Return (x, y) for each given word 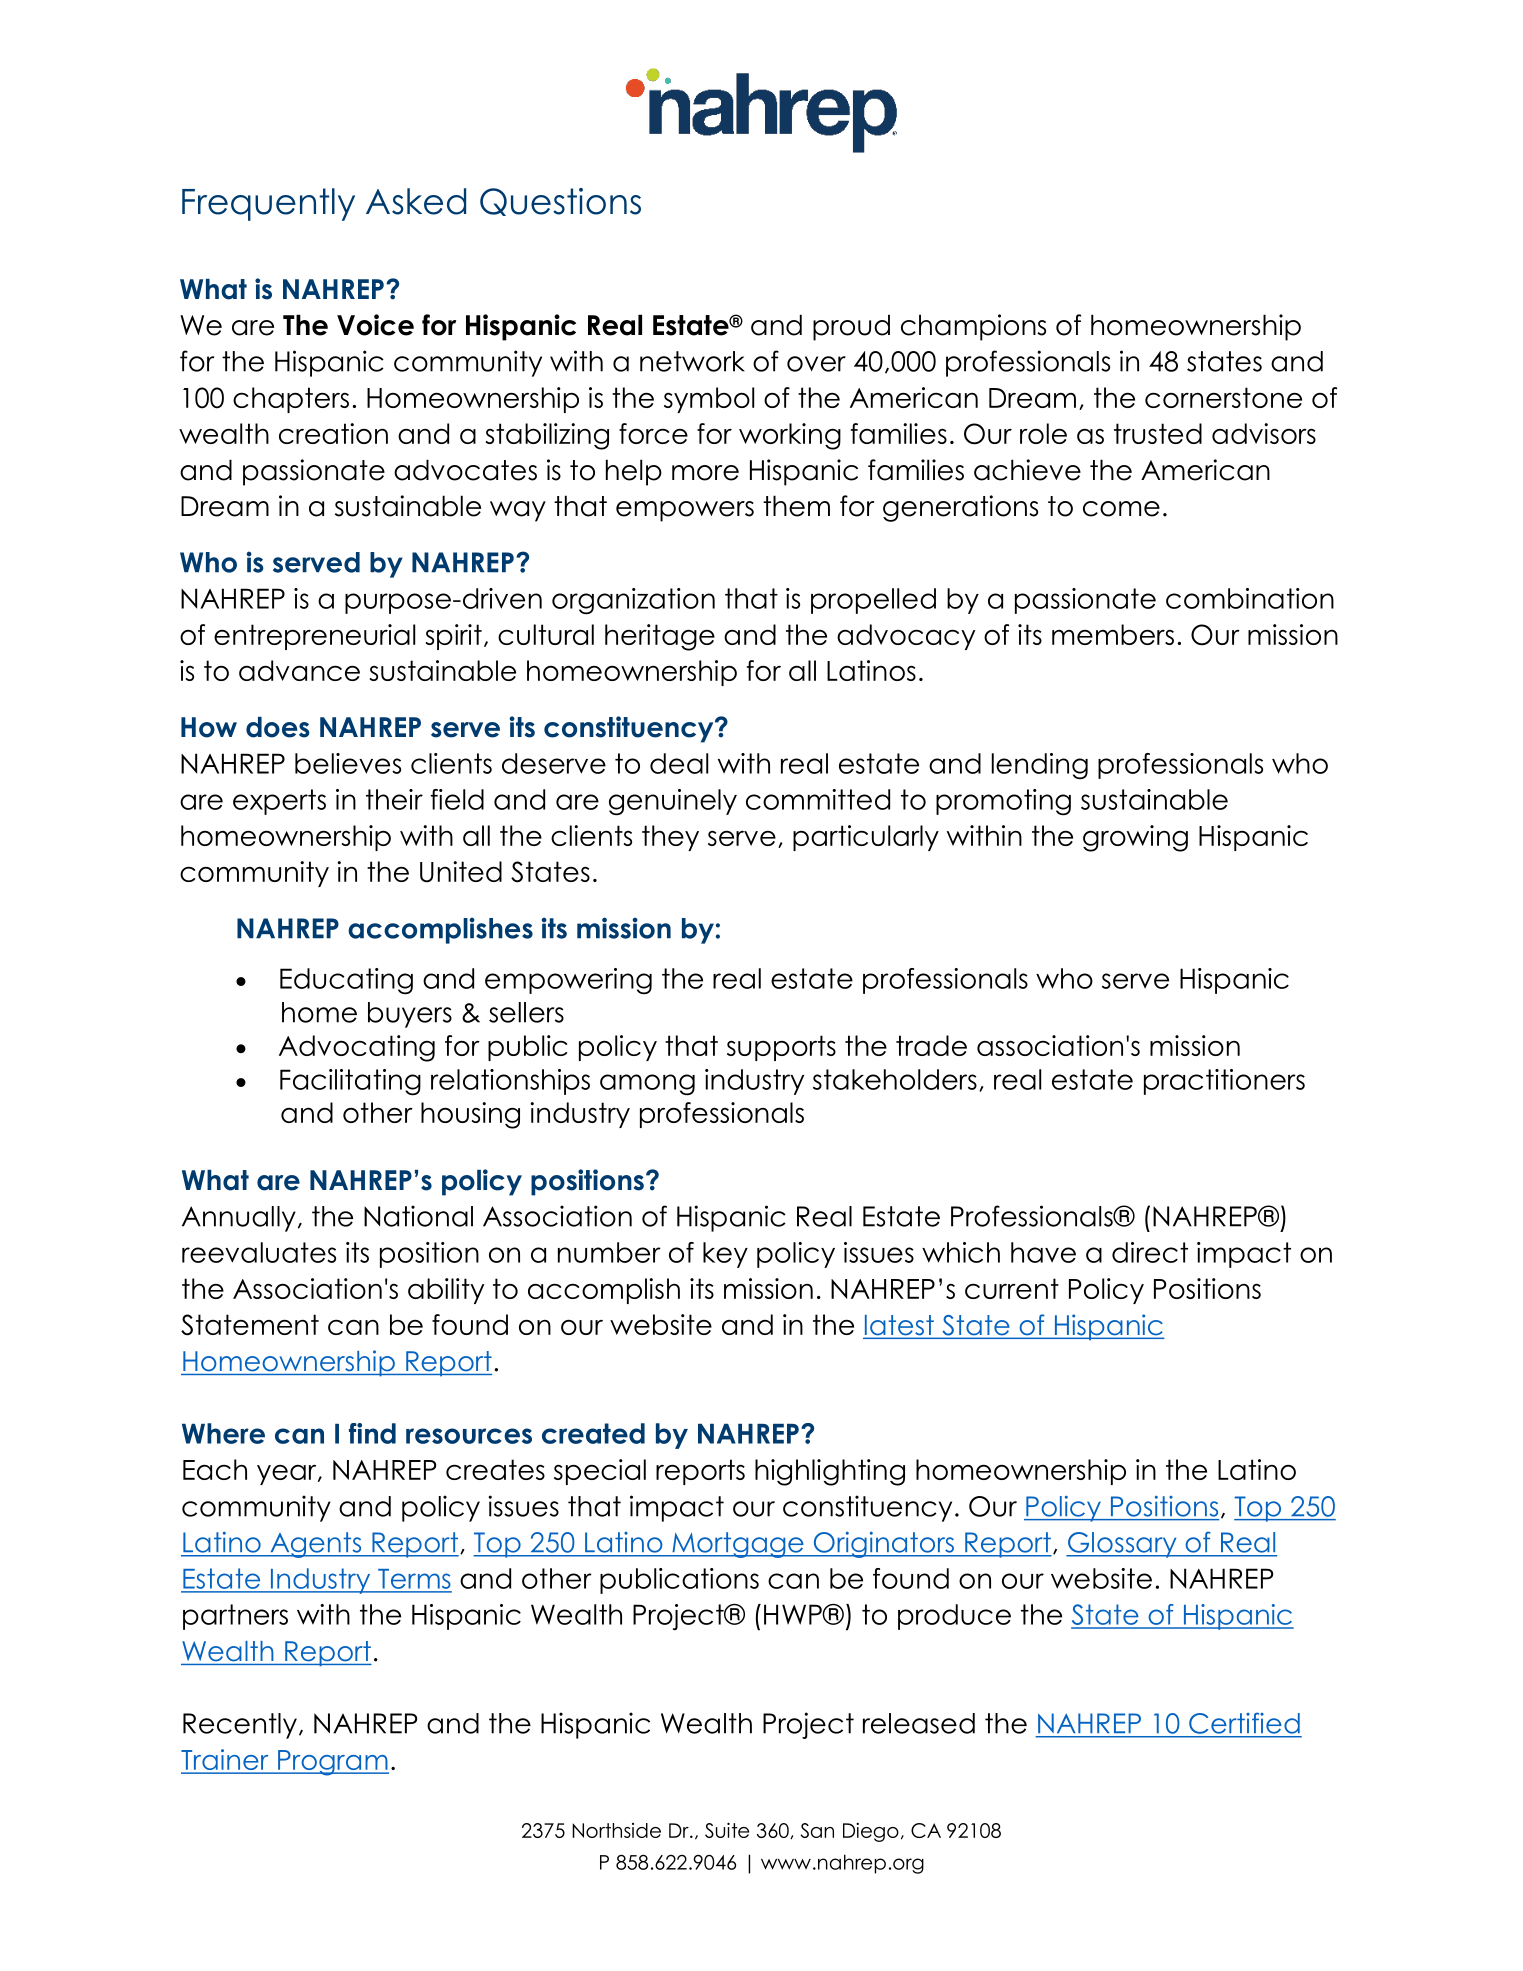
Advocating (357, 1048)
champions (973, 327)
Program (332, 1763)
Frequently (268, 204)
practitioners (1224, 1082)
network (692, 361)
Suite (727, 1830)
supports (781, 1048)
